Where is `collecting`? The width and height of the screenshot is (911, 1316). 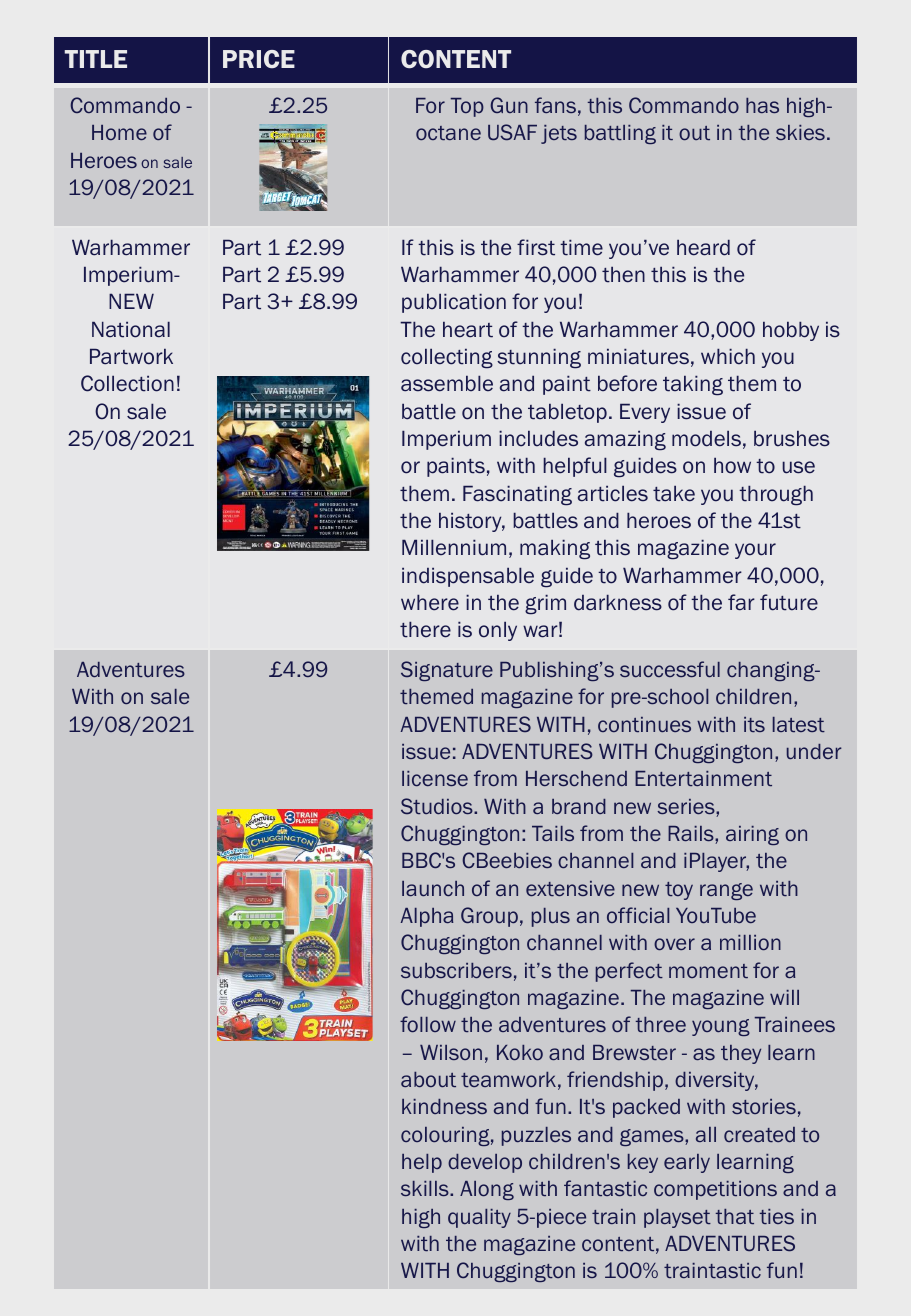 collecting is located at coordinates (447, 358).
